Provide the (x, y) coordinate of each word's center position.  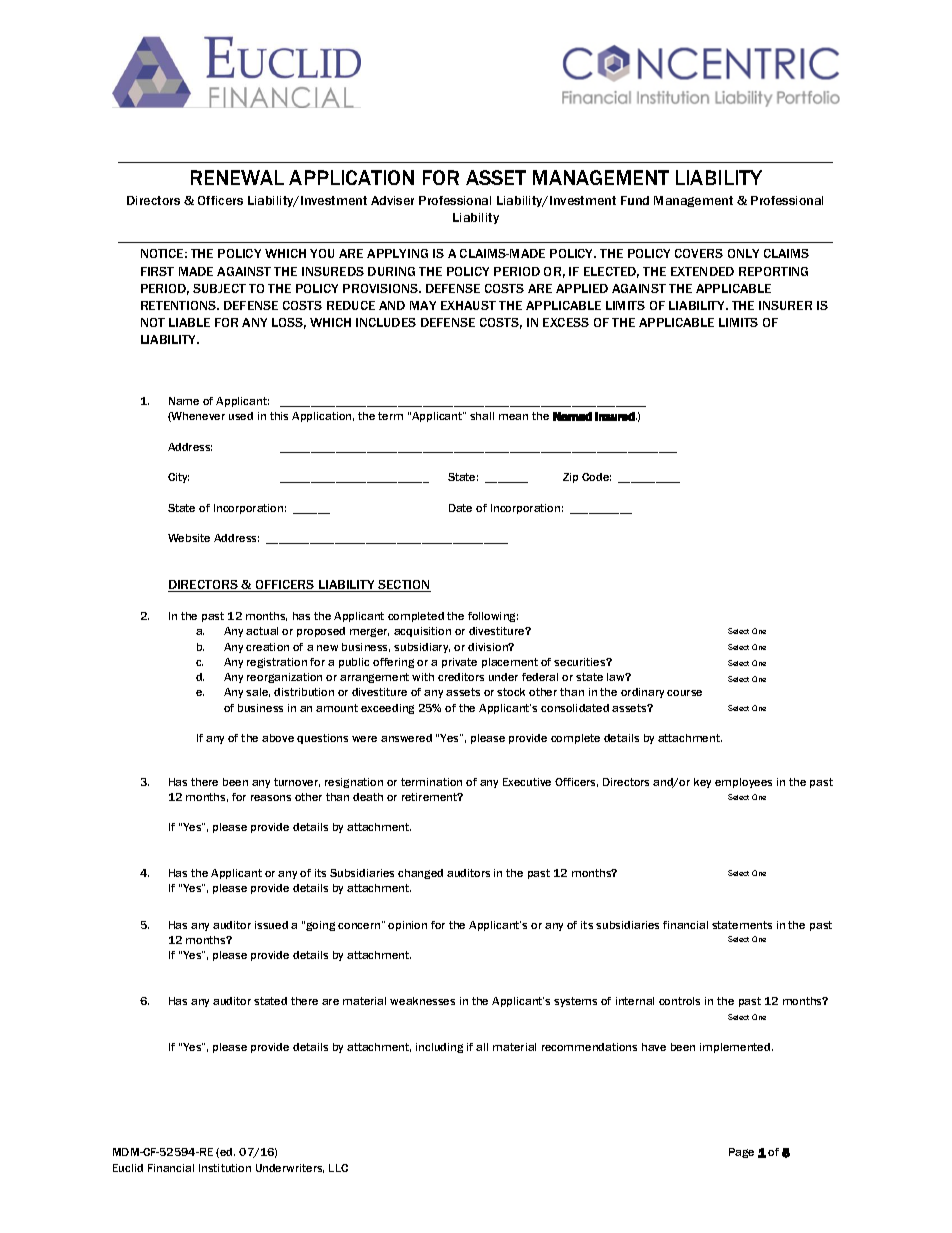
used (241, 416)
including (439, 1048)
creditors (461, 677)
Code (596, 477)
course (684, 693)
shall (482, 416)
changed (420, 874)
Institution (225, 1168)
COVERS (699, 253)
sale (258, 692)
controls (679, 1001)
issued (271, 925)
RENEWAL (237, 177)
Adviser (392, 200)
